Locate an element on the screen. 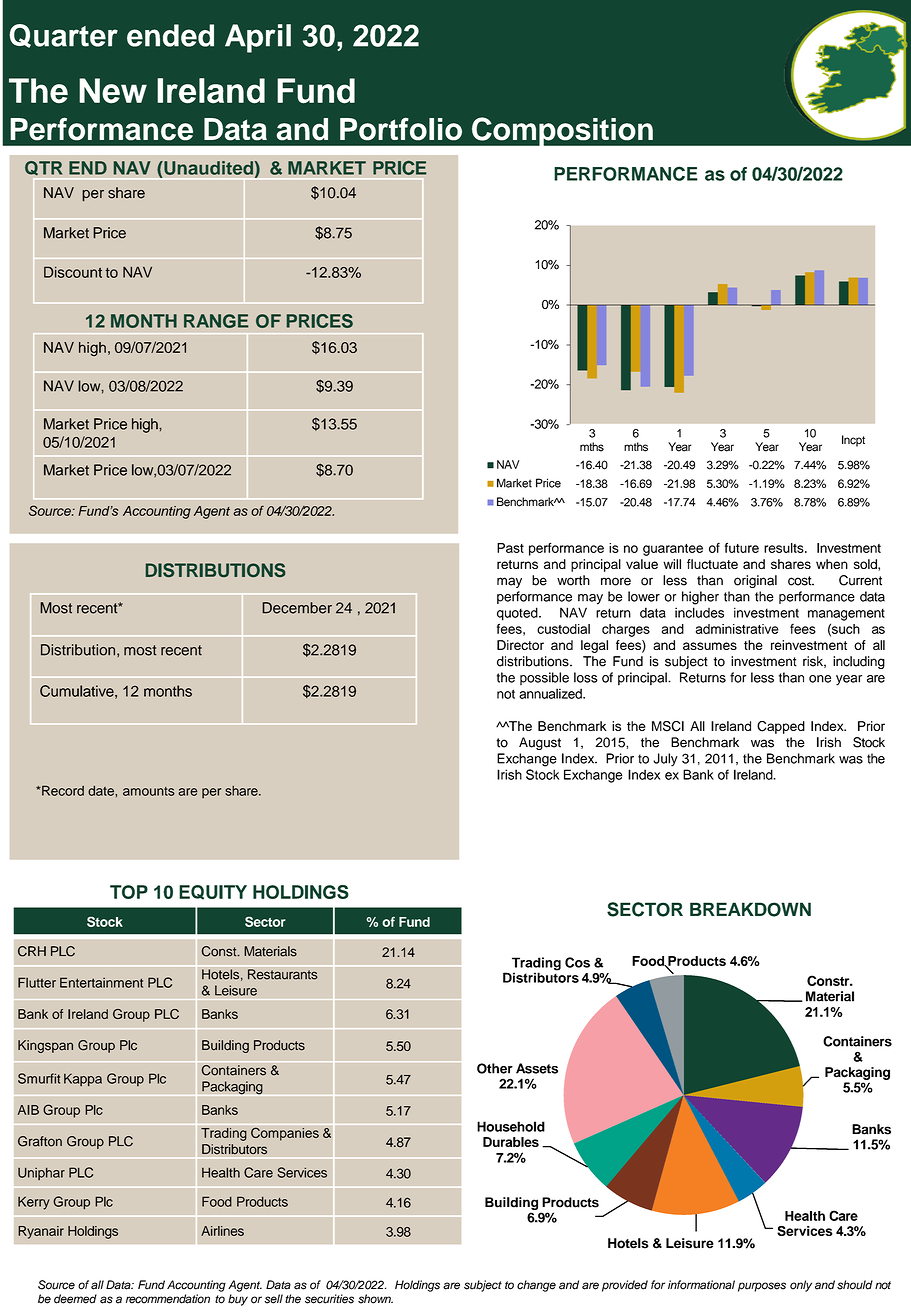 The image size is (911, 1316). RANGE is located at coordinates (216, 321).
